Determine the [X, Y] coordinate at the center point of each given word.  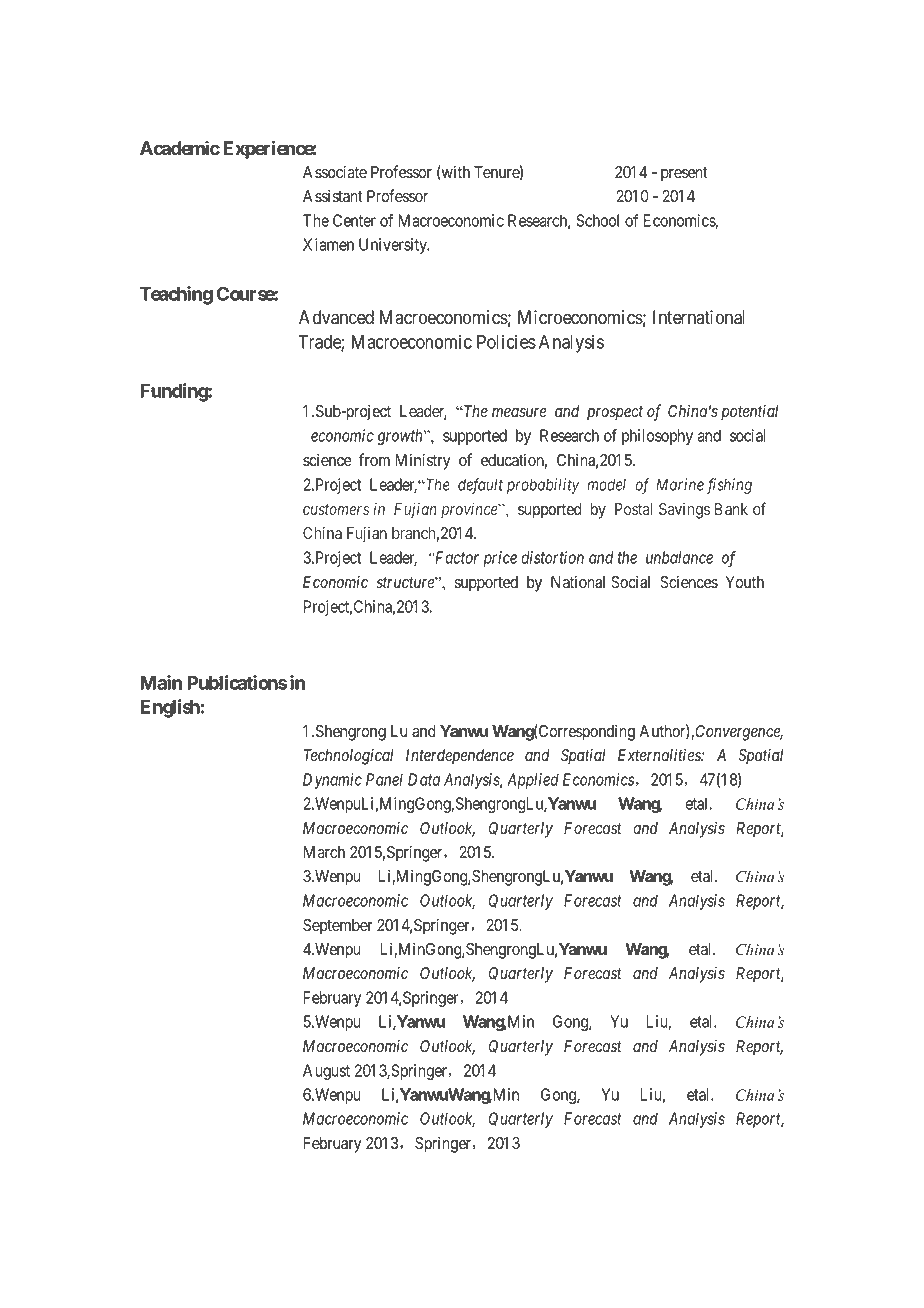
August [326, 1072]
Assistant [333, 196]
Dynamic [332, 781]
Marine [680, 484]
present [684, 174]
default [480, 486]
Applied [533, 781]
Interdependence [460, 757]
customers [336, 509]
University [394, 246]
